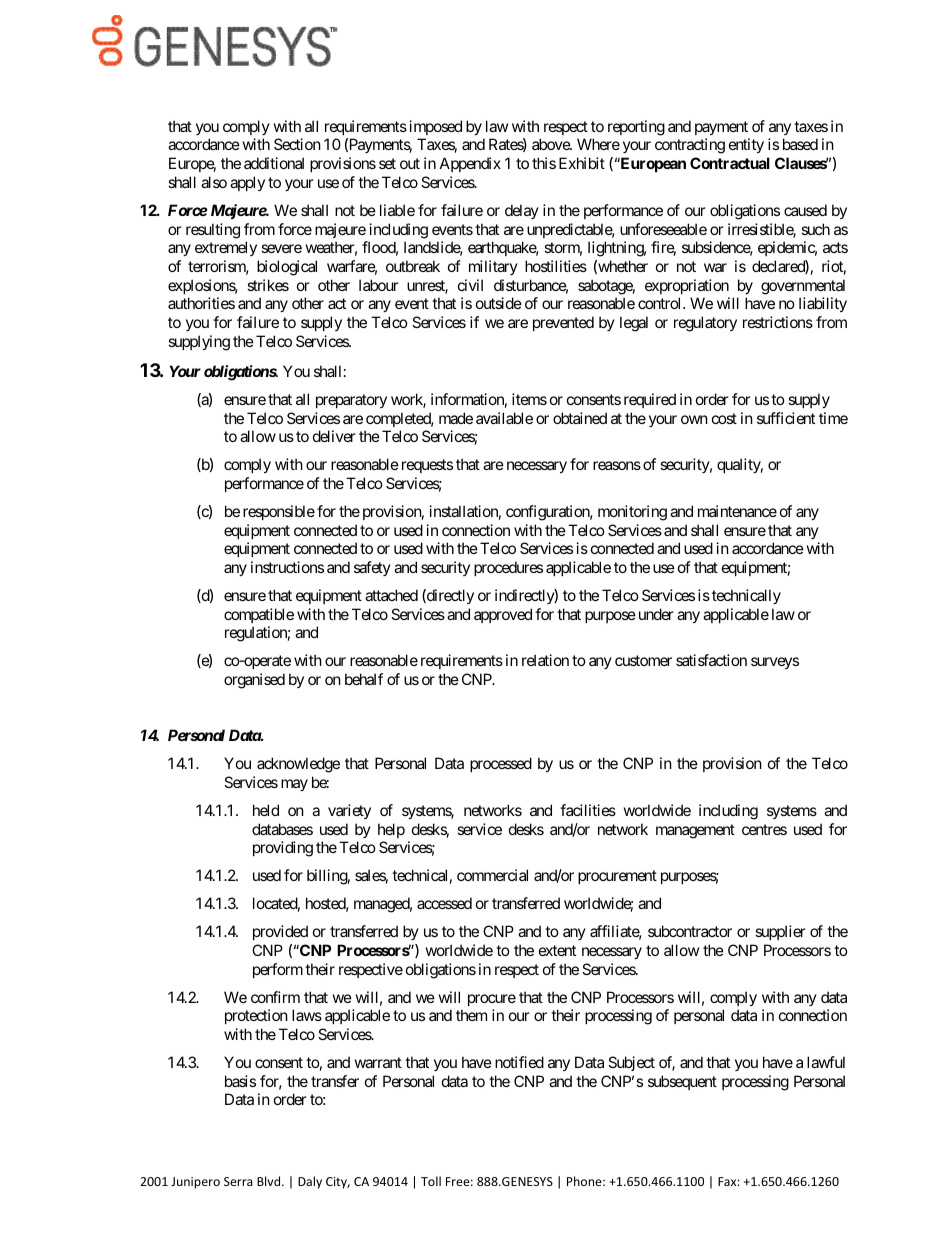 The image size is (952, 1233). Describe the element at coordinates (279, 512) in the screenshot. I see `responsible` at that location.
